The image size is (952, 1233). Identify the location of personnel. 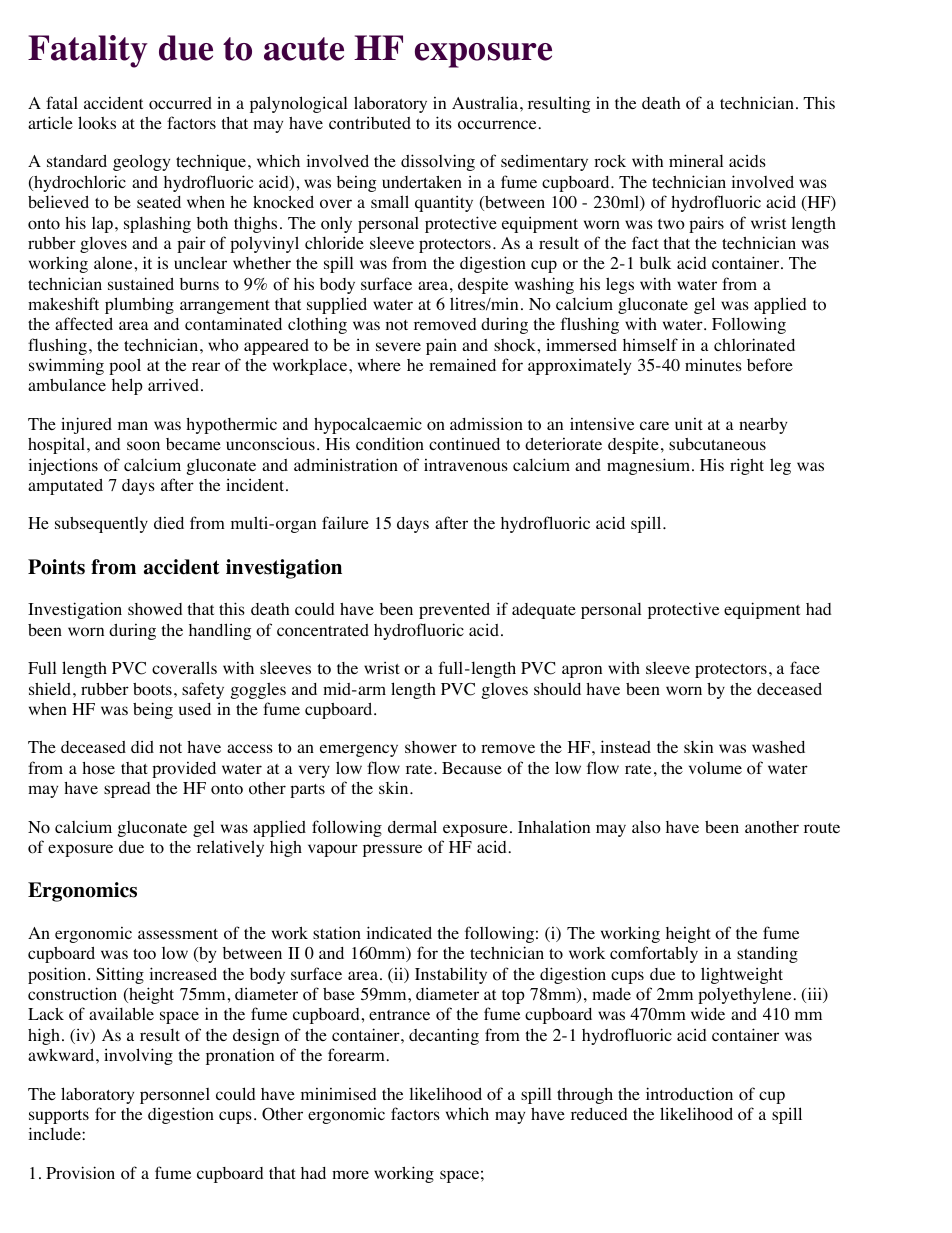
(175, 1096).
